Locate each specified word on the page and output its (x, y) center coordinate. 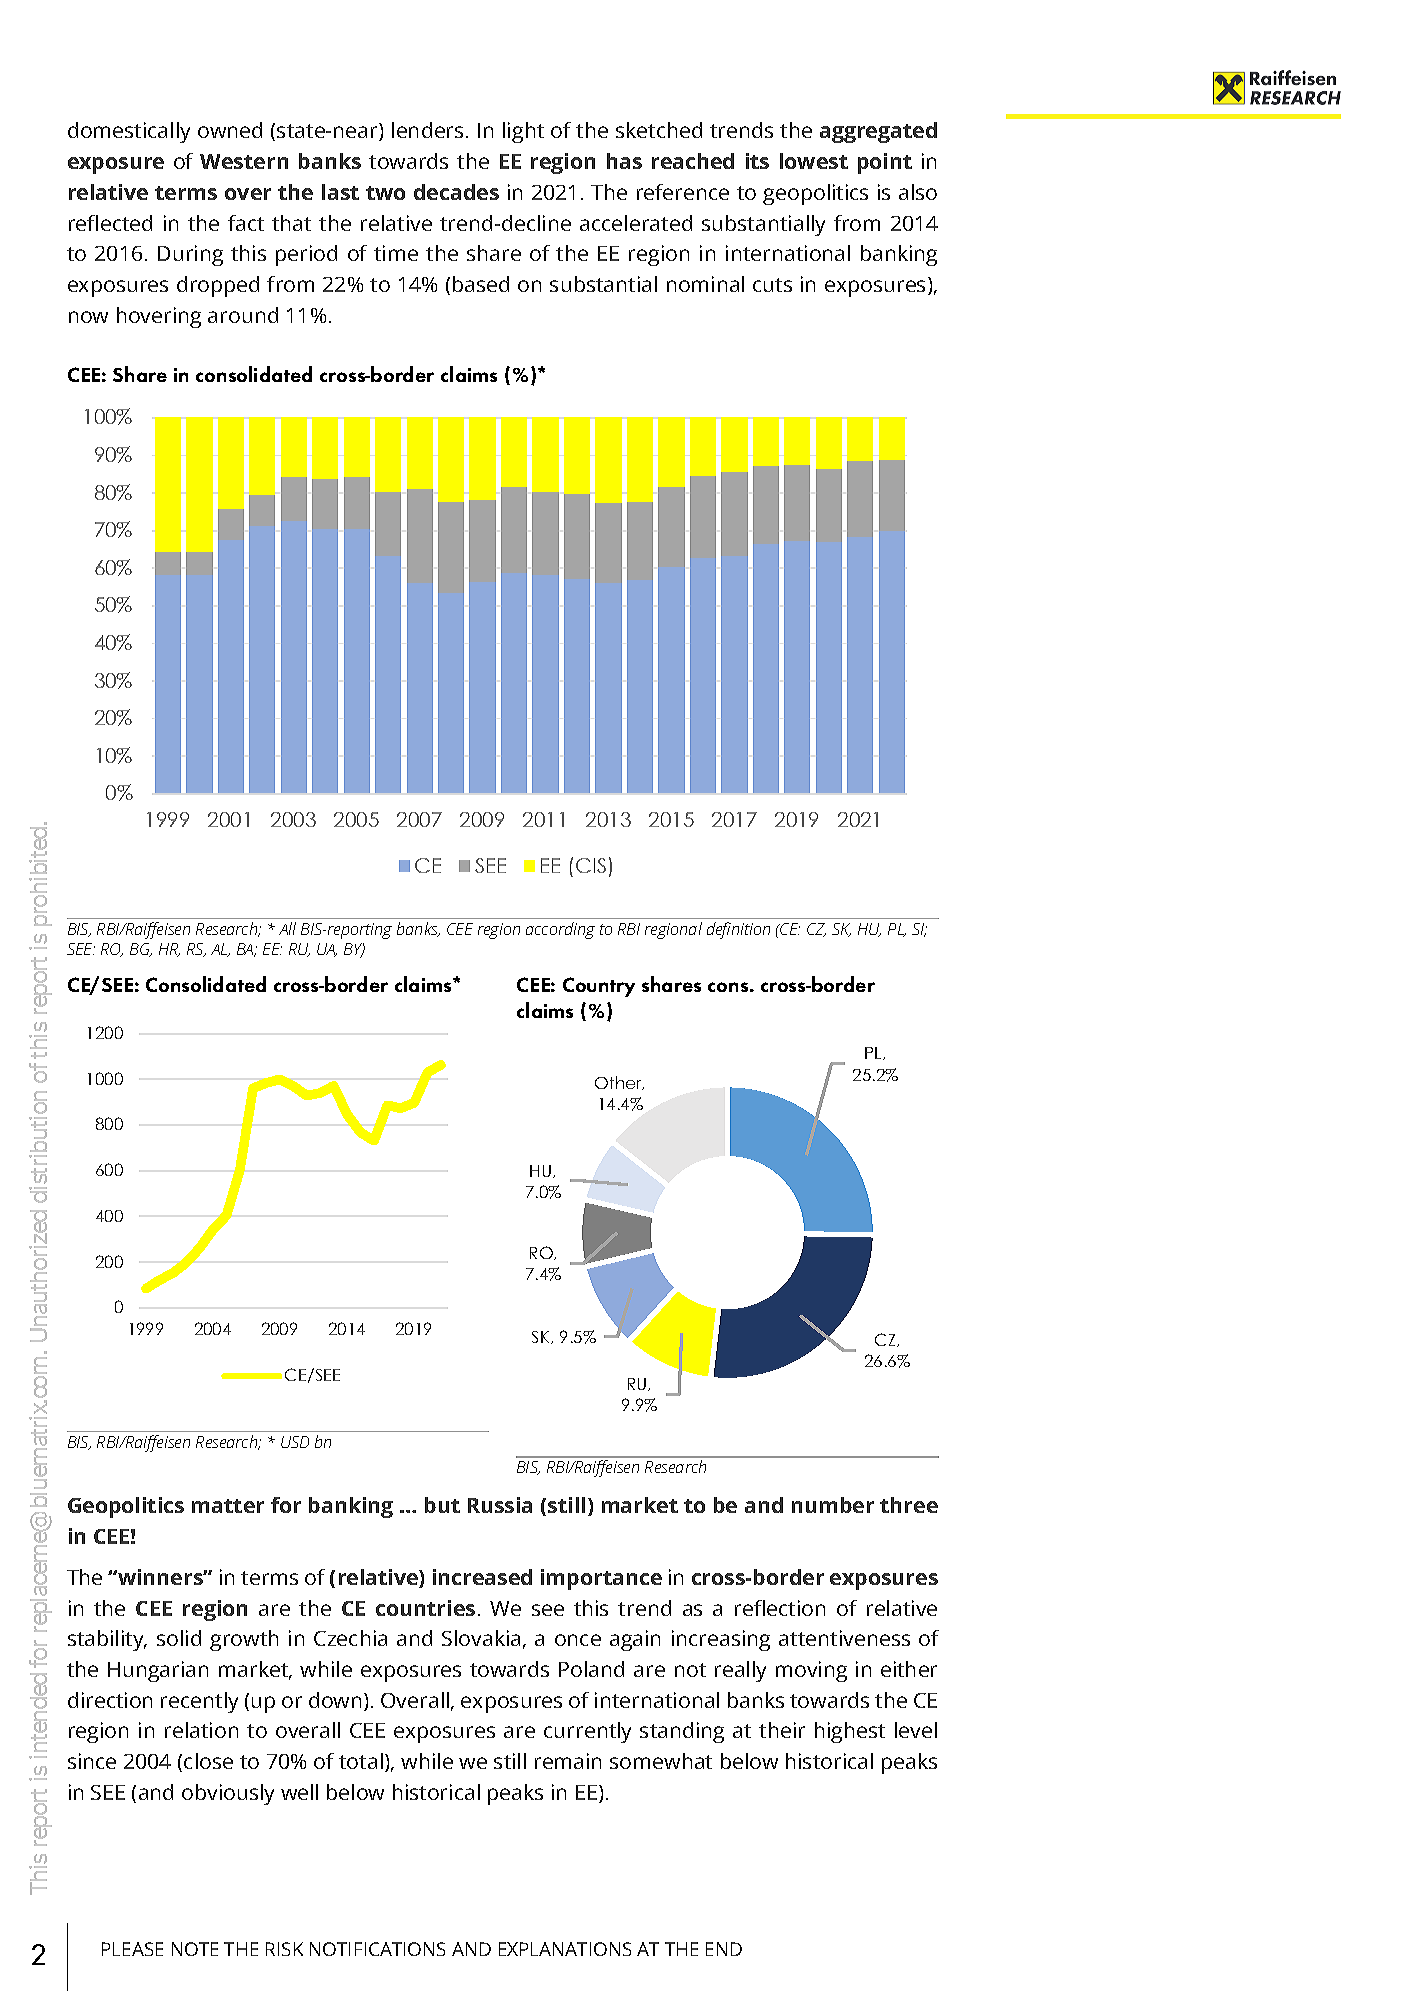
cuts (772, 285)
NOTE (195, 1949)
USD (295, 1442)
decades (456, 192)
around (243, 315)
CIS (591, 865)
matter (228, 1506)
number (833, 1505)
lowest (814, 161)
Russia (500, 1505)
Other (619, 1083)
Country (599, 987)
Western (244, 161)
